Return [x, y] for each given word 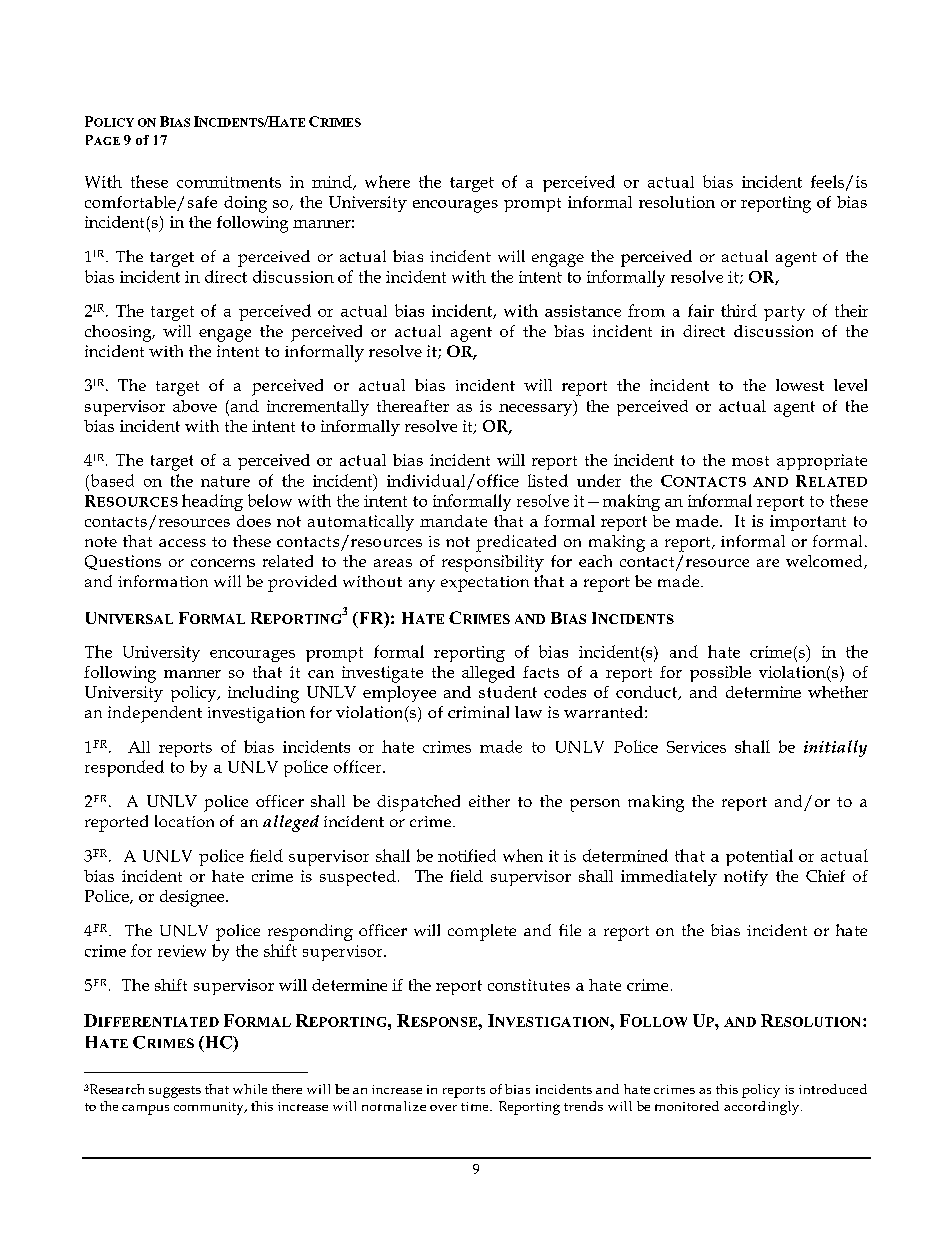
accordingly [763, 1108]
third [739, 310]
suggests [175, 1092]
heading [212, 502]
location [184, 821]
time [476, 1106]
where [387, 181]
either [489, 801]
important [808, 523]
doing [245, 204]
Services [696, 747]
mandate [453, 521]
